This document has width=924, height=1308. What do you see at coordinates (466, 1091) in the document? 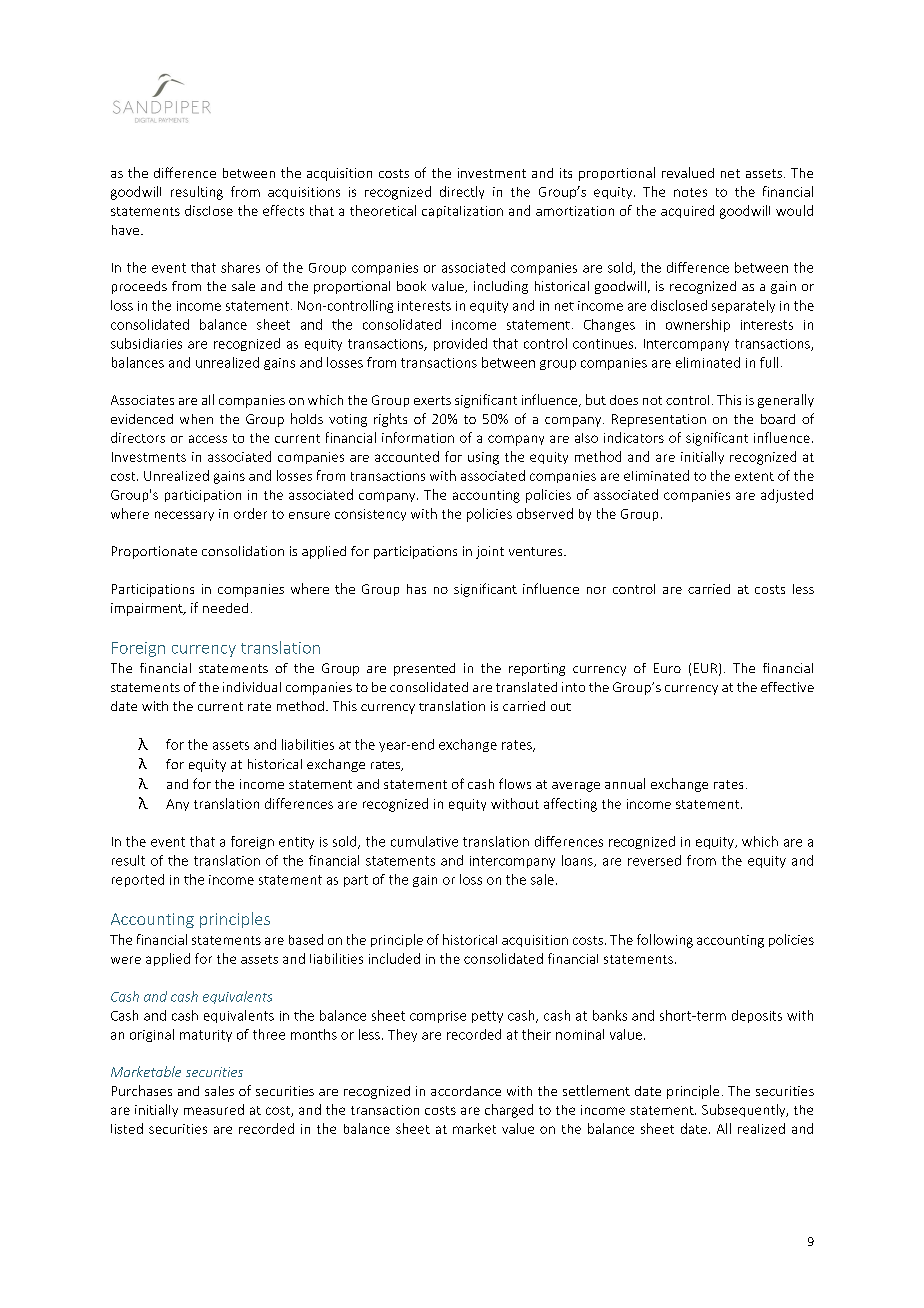
I see `accordance` at bounding box center [466, 1091].
